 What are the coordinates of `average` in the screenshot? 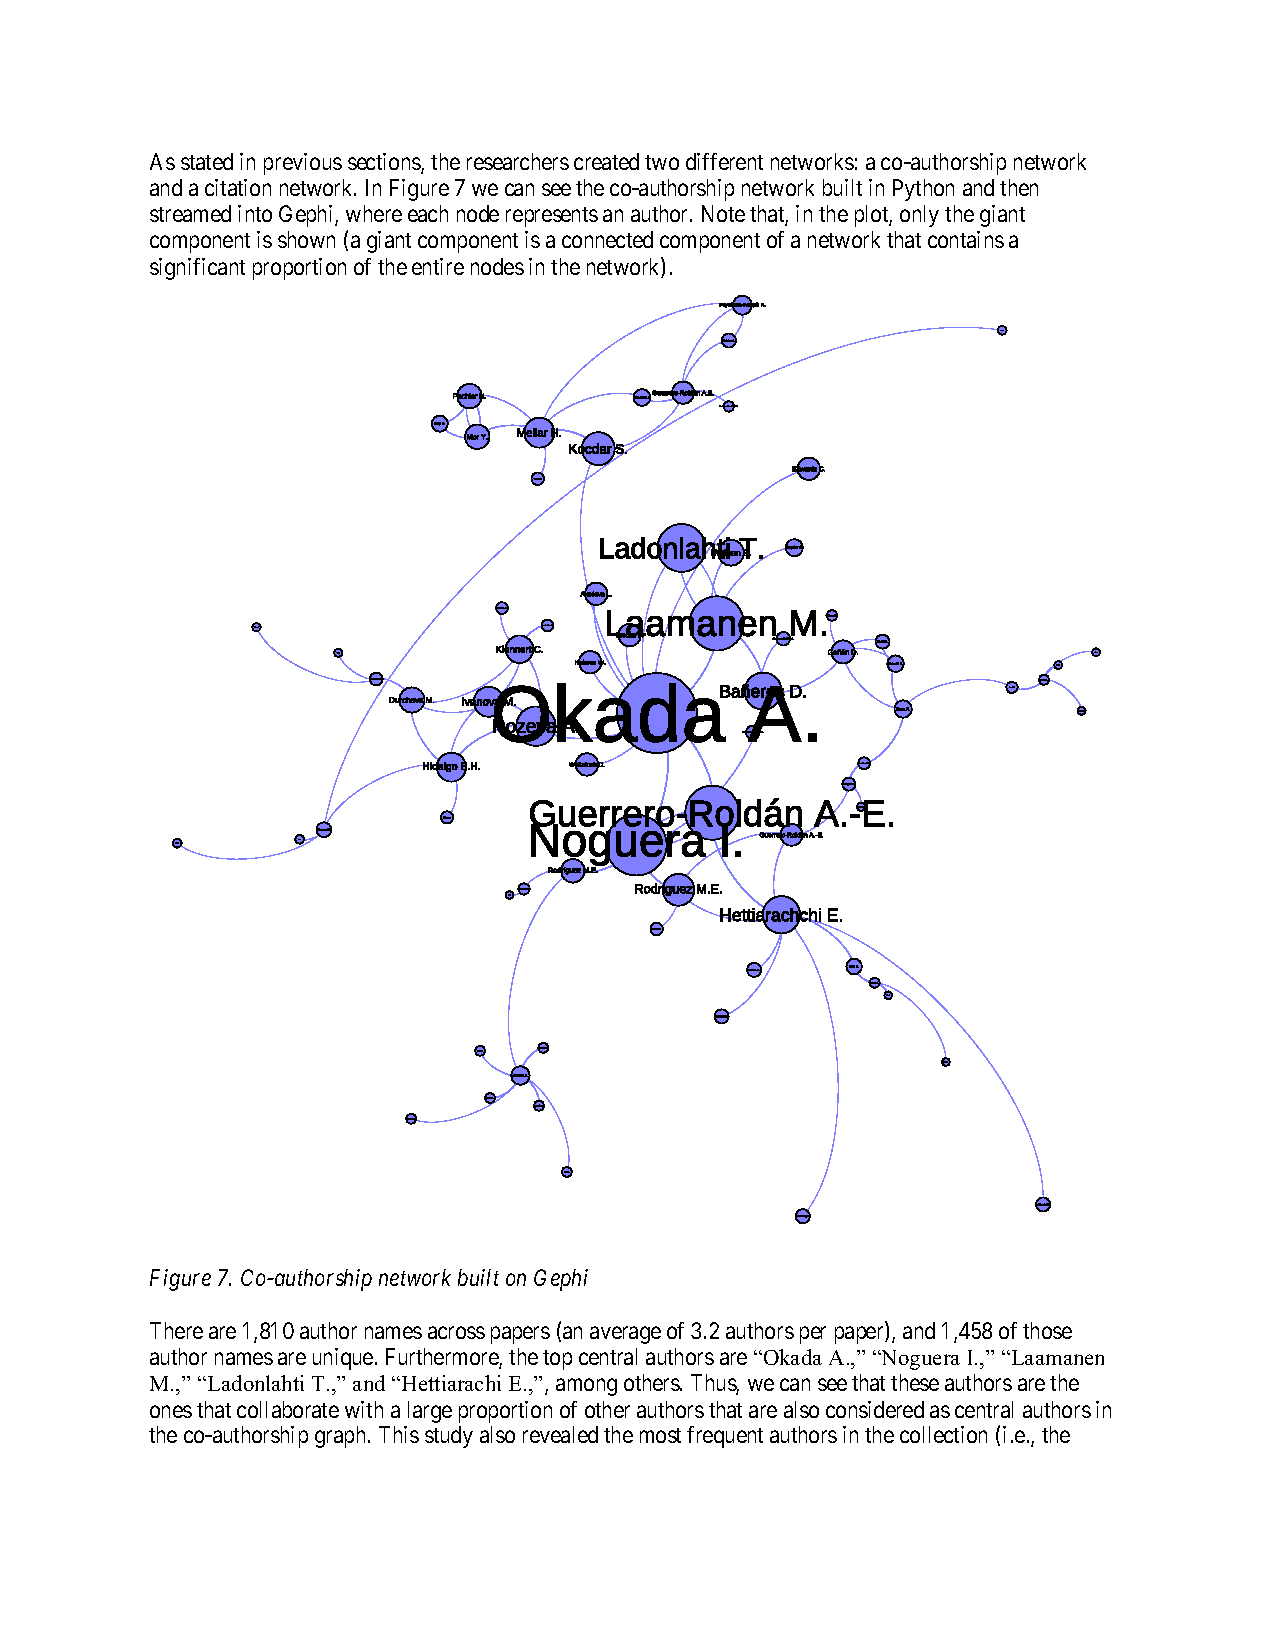 It's located at (625, 1335).
